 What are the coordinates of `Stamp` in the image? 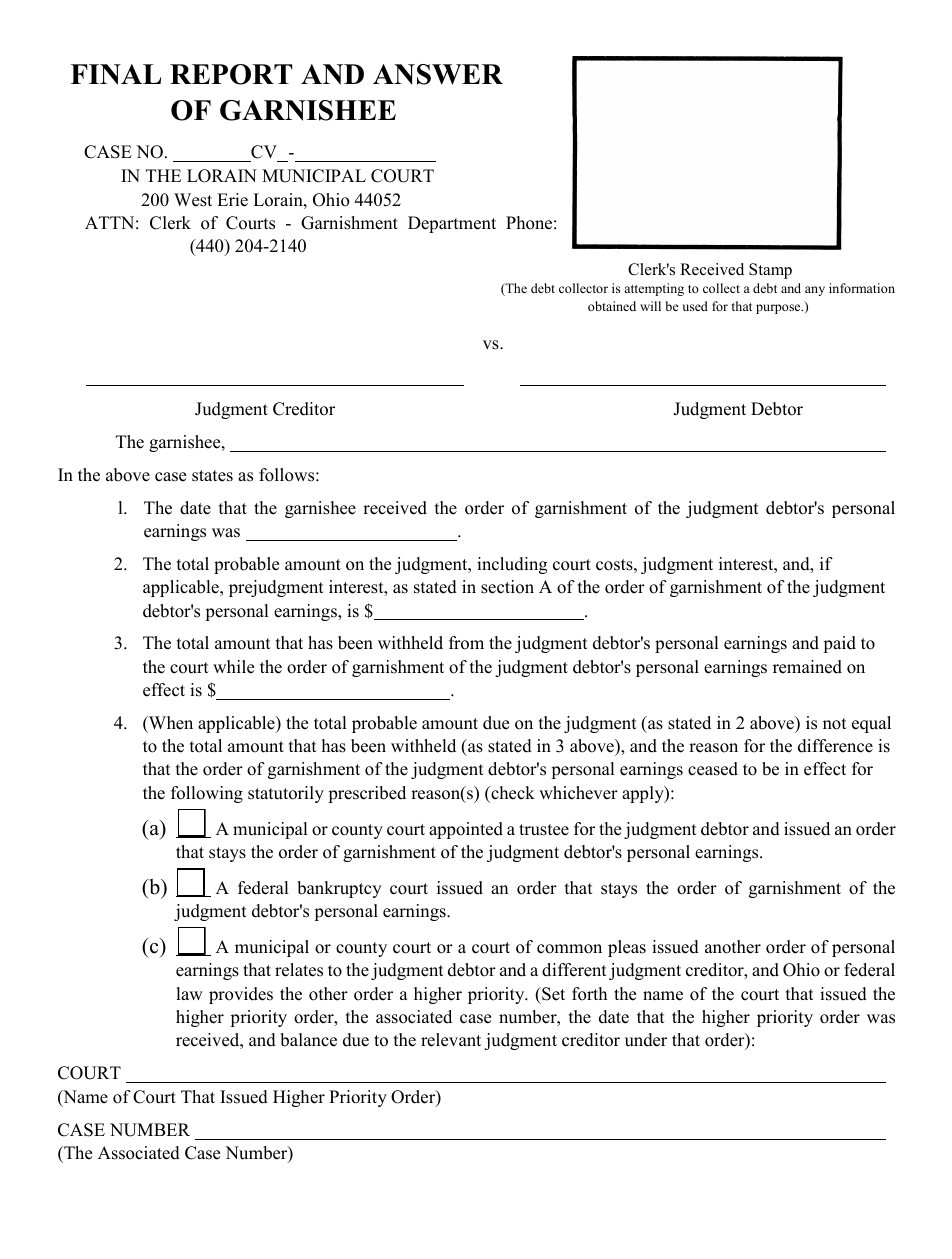 It's located at (770, 271).
